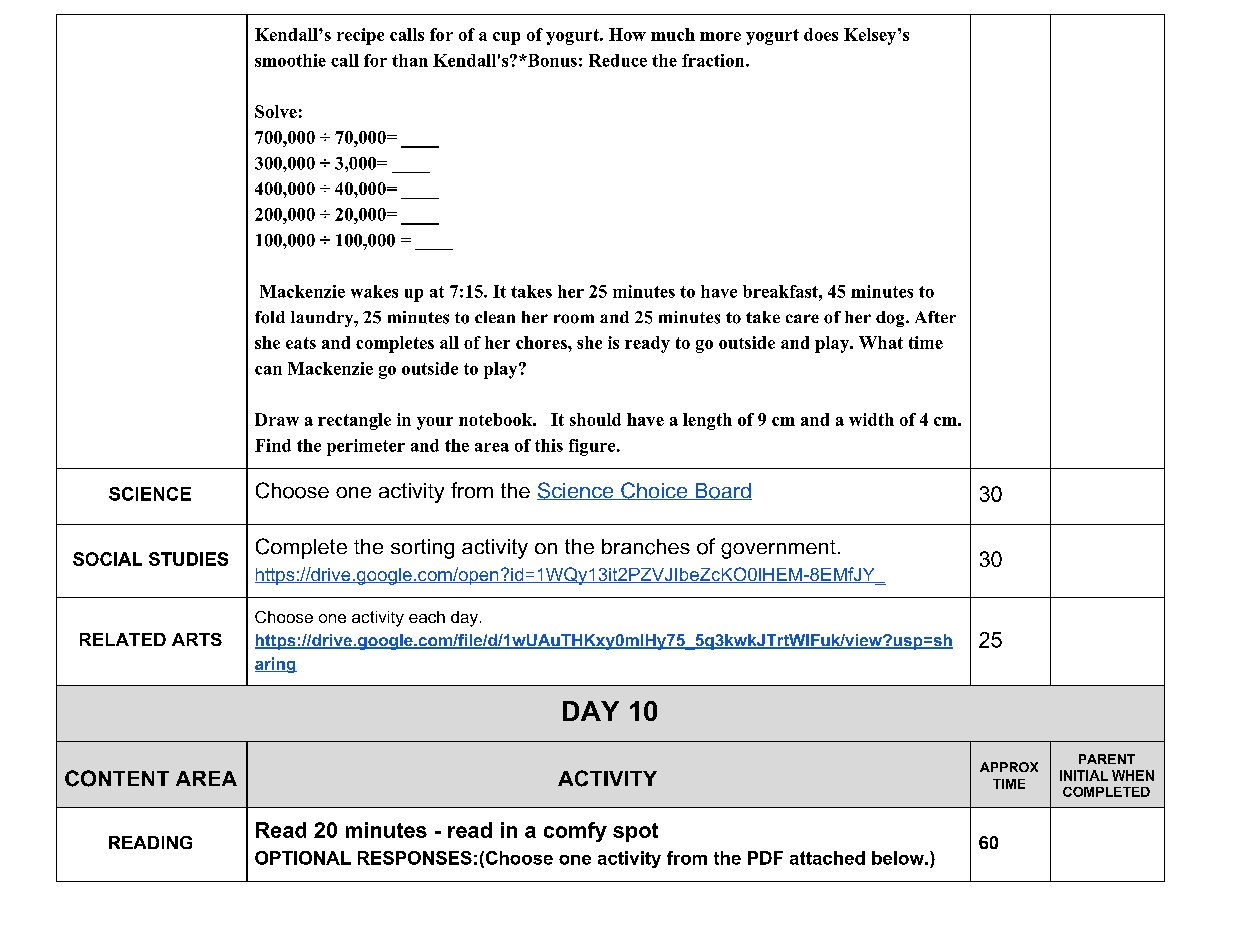 Image resolution: width=1233 pixels, height=952 pixels. Describe the element at coordinates (290, 60) in the screenshot. I see `smoothie` at that location.
